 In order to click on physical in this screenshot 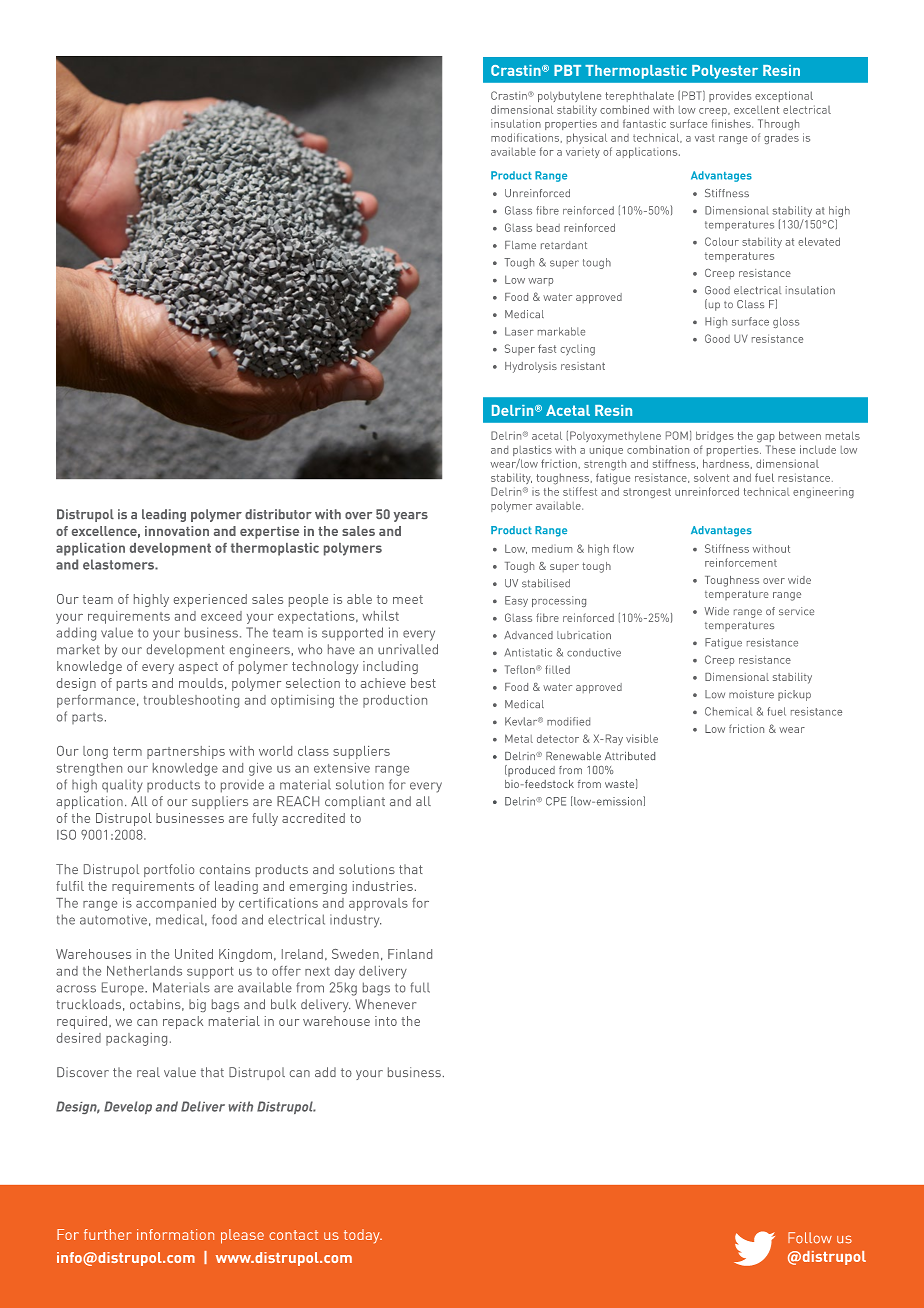, I will do `click(587, 138)`.
